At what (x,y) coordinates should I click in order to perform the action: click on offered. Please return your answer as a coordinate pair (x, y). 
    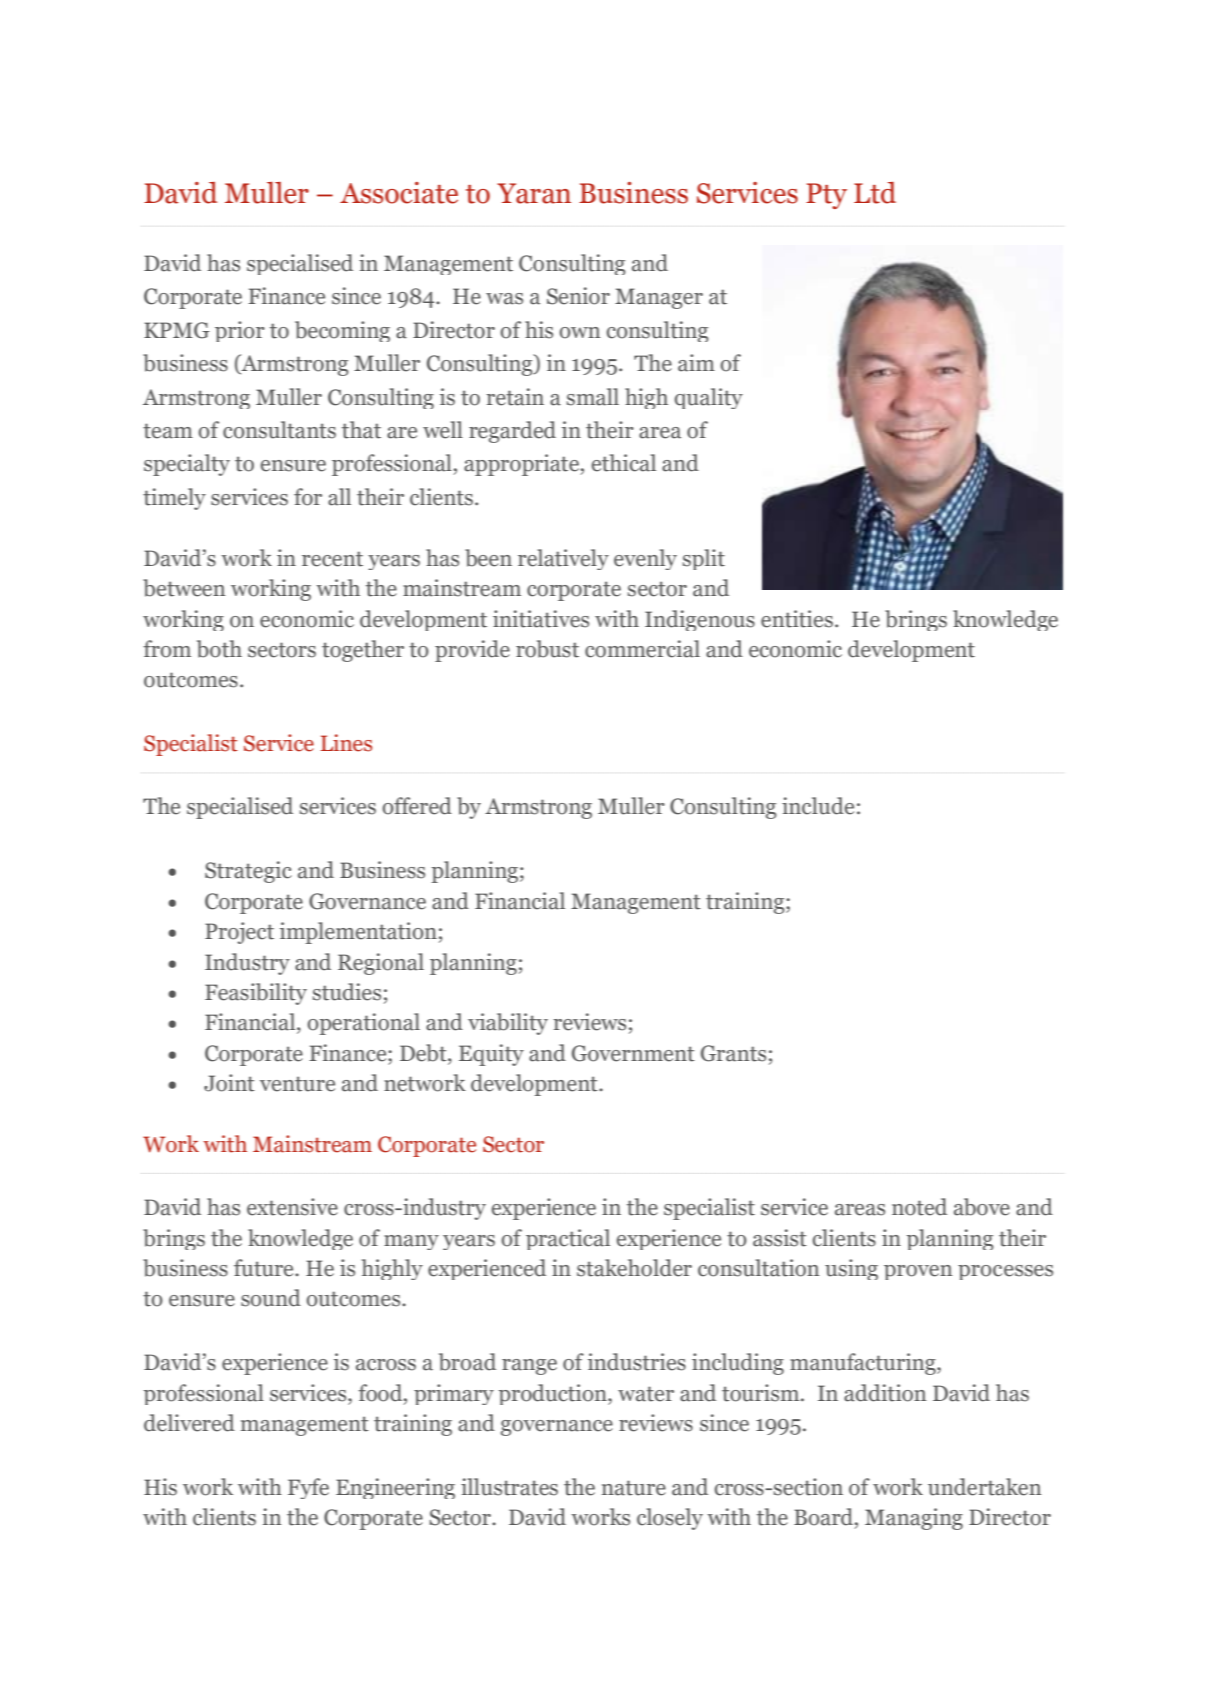
    Looking at the image, I should click on (417, 806).
